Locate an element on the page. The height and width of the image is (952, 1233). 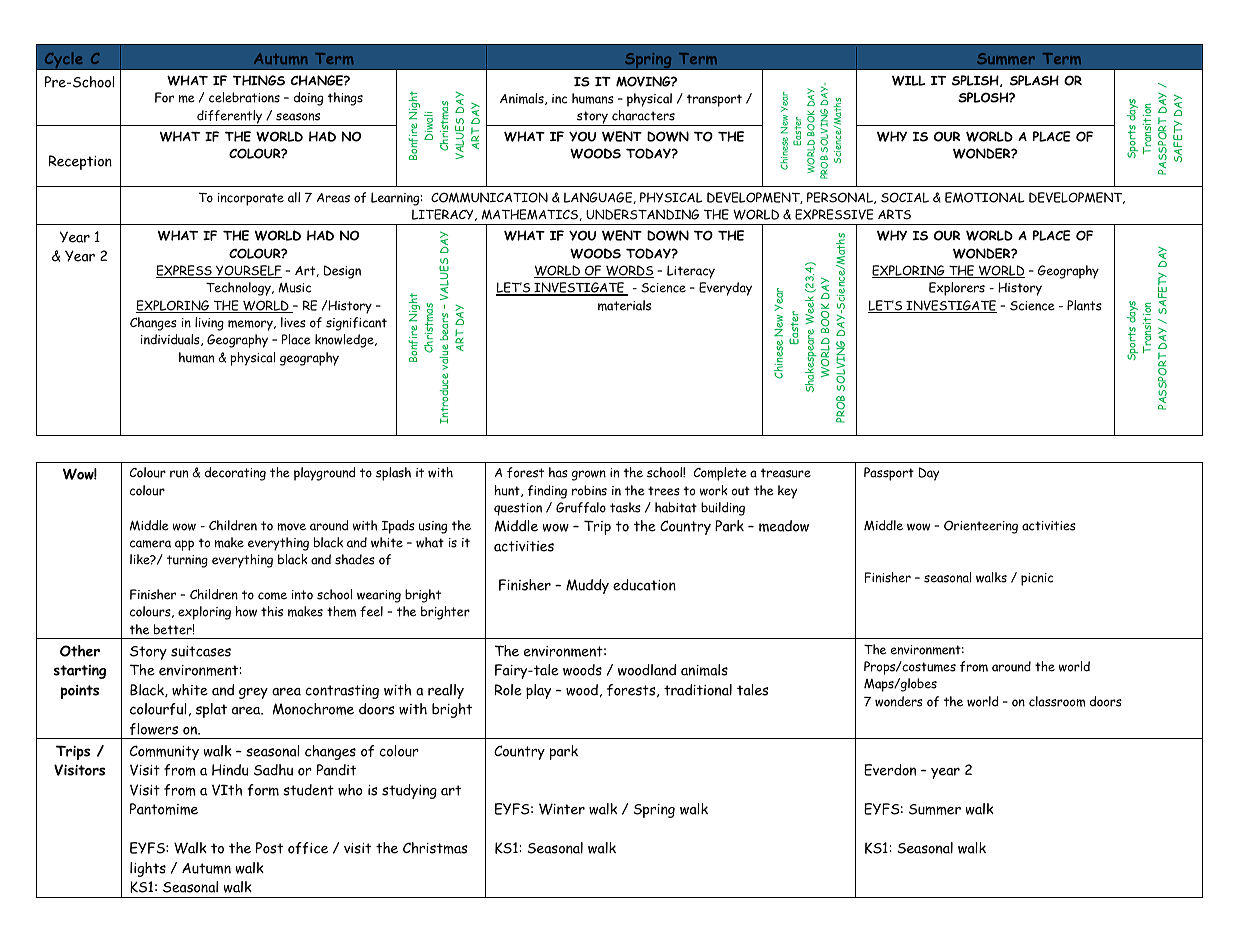
classroom is located at coordinates (1057, 701).
